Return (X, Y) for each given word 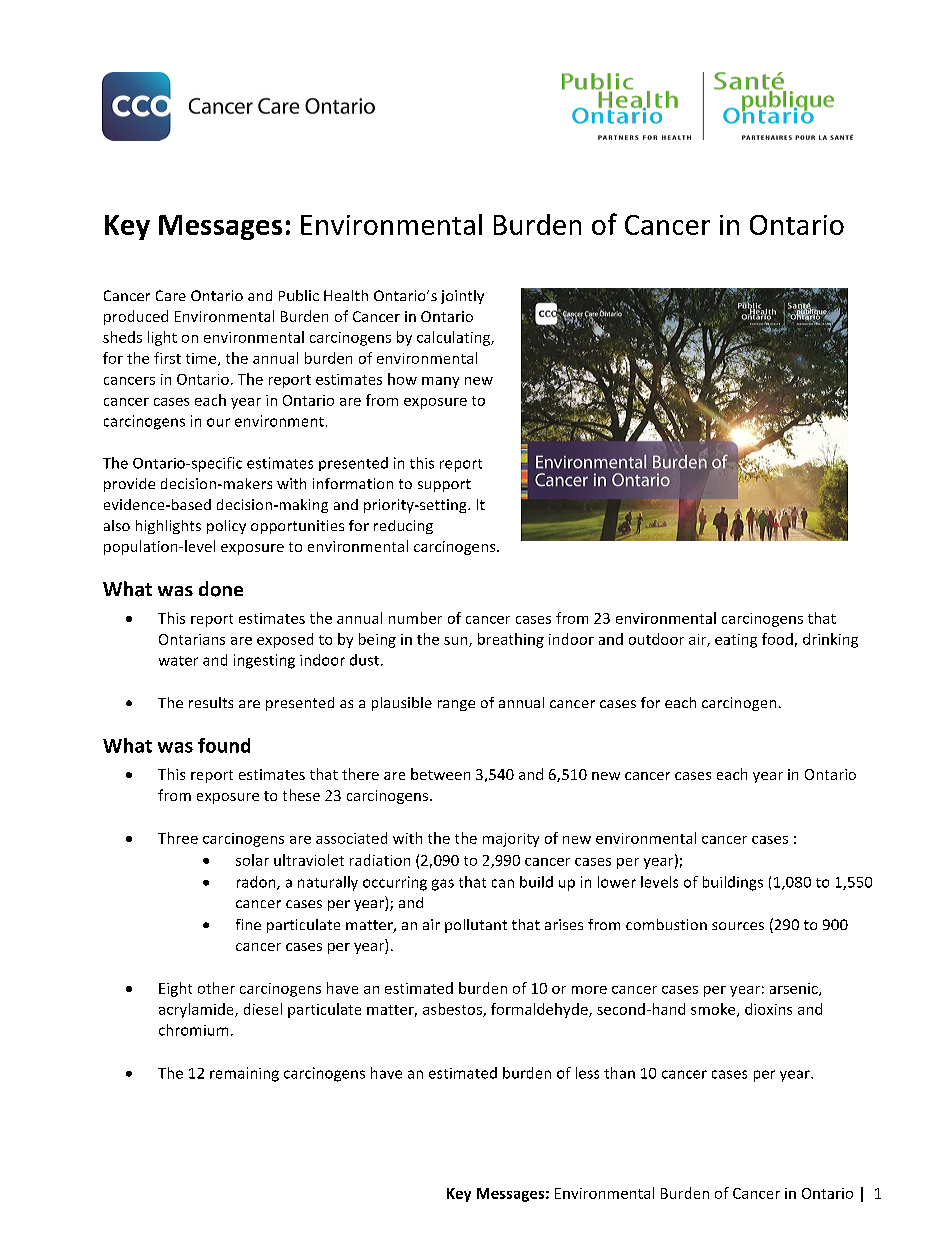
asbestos (453, 1010)
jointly (462, 297)
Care (171, 295)
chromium (193, 1030)
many (440, 382)
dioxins (768, 1009)
